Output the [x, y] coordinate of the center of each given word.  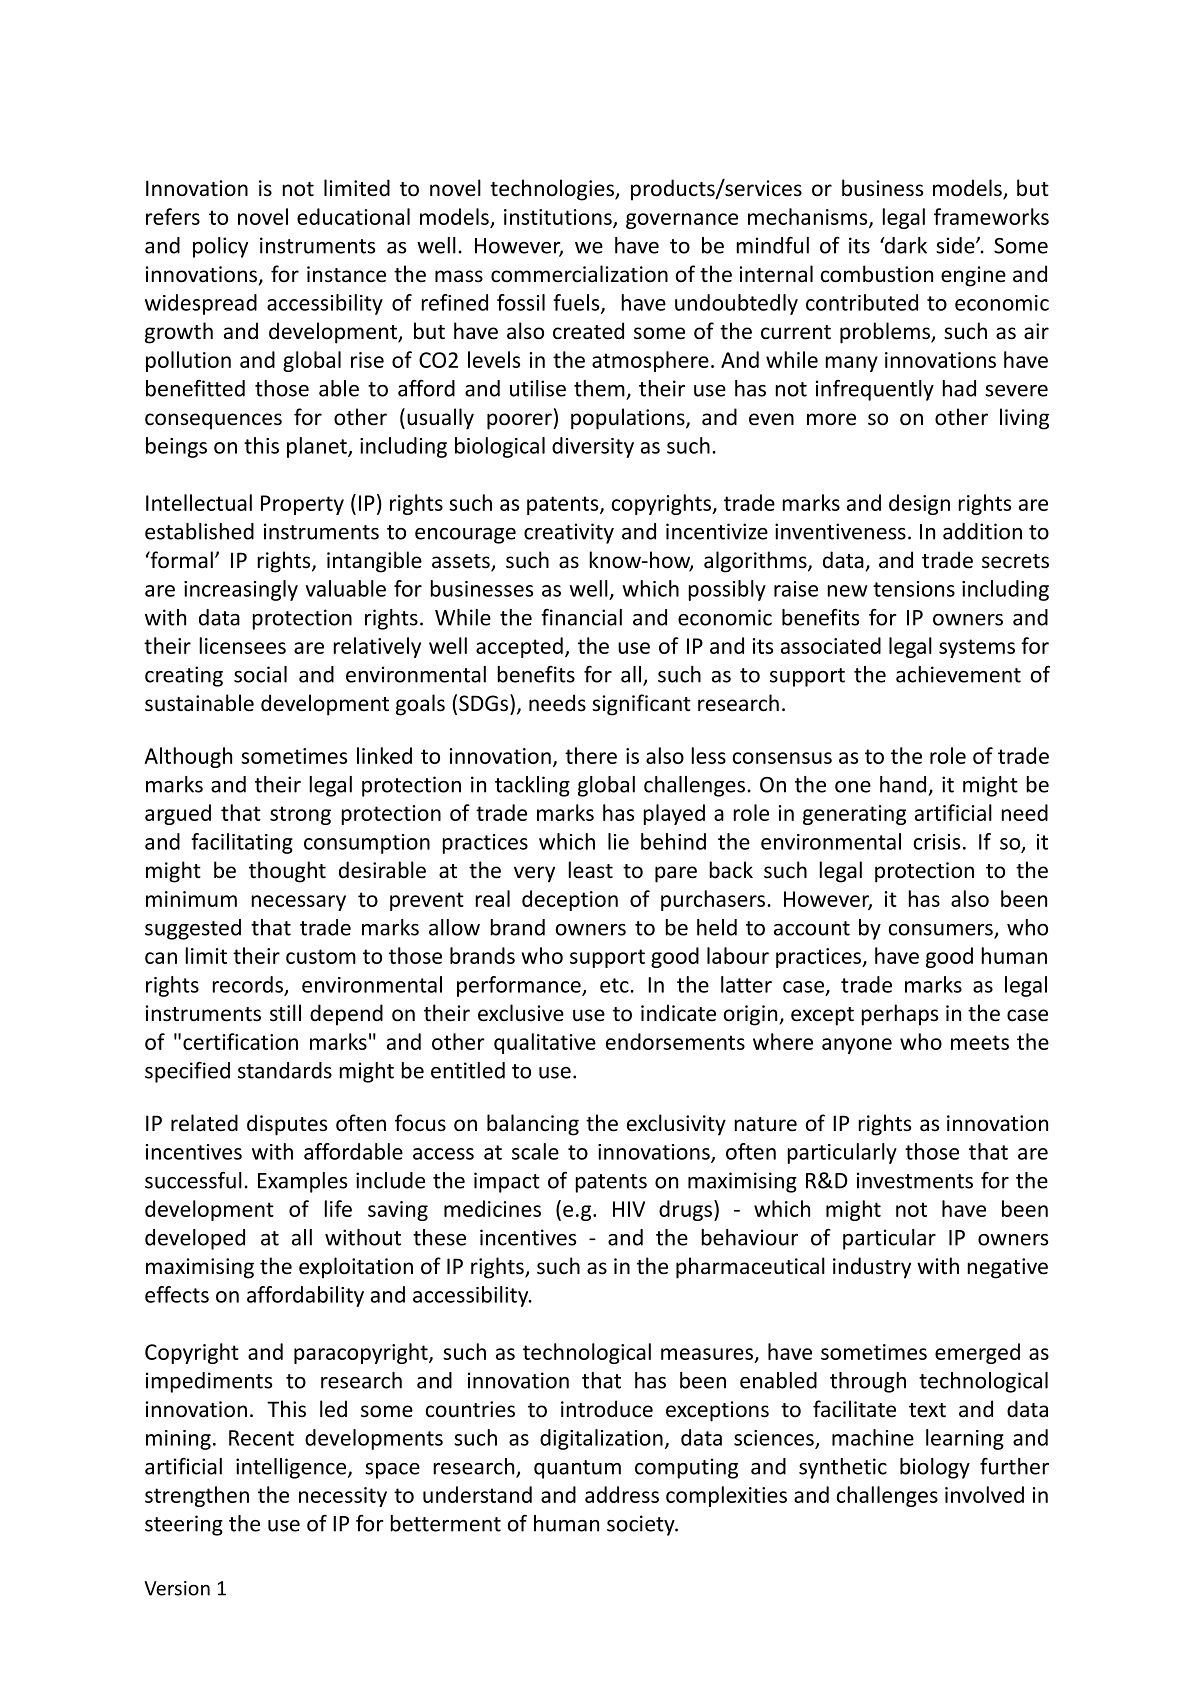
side [956, 245]
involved [984, 1494]
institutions [559, 218]
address [622, 1494]
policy [220, 247]
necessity [343, 1497]
